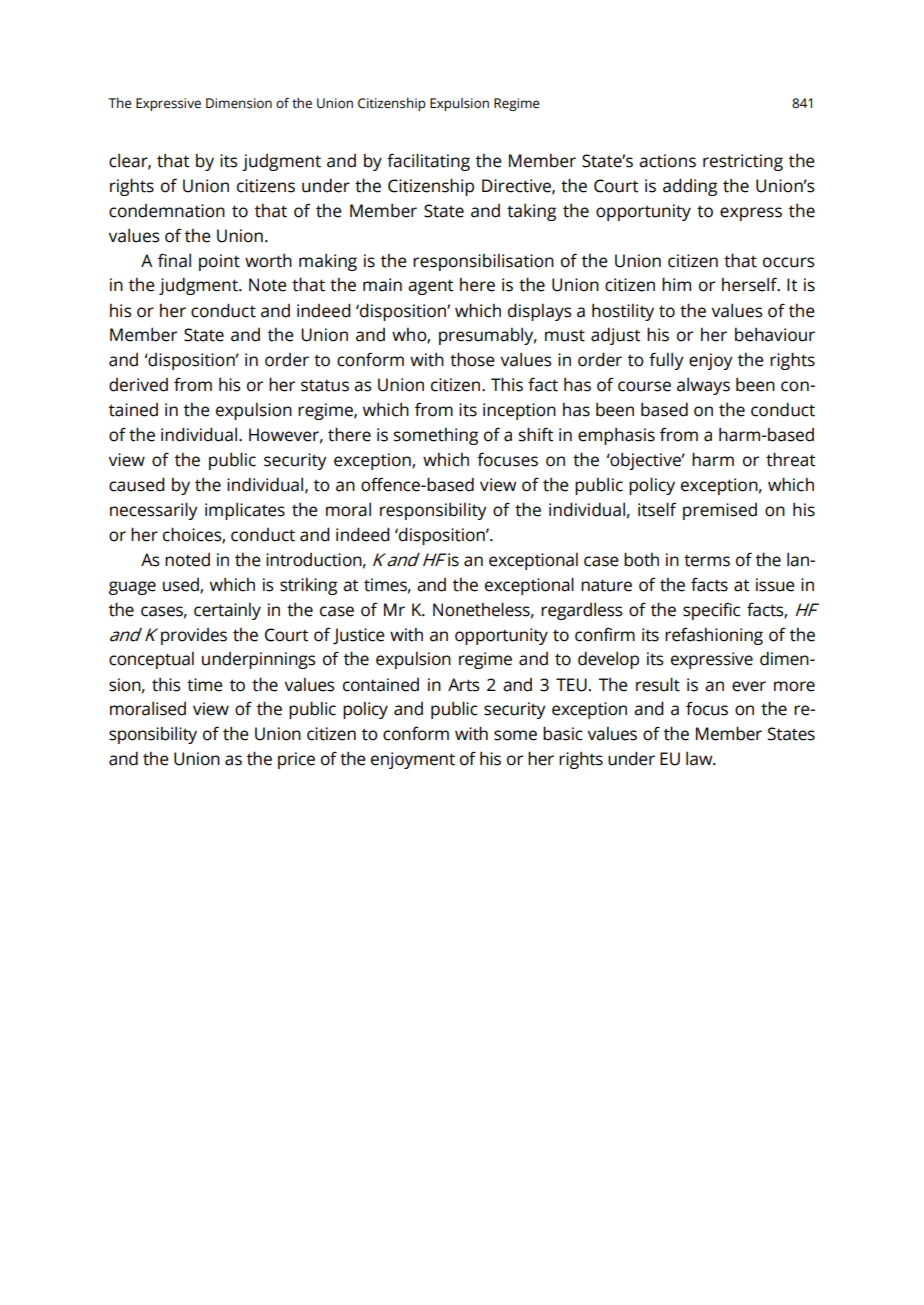 The width and height of the page is (924, 1305). I want to click on premised, so click(720, 511).
